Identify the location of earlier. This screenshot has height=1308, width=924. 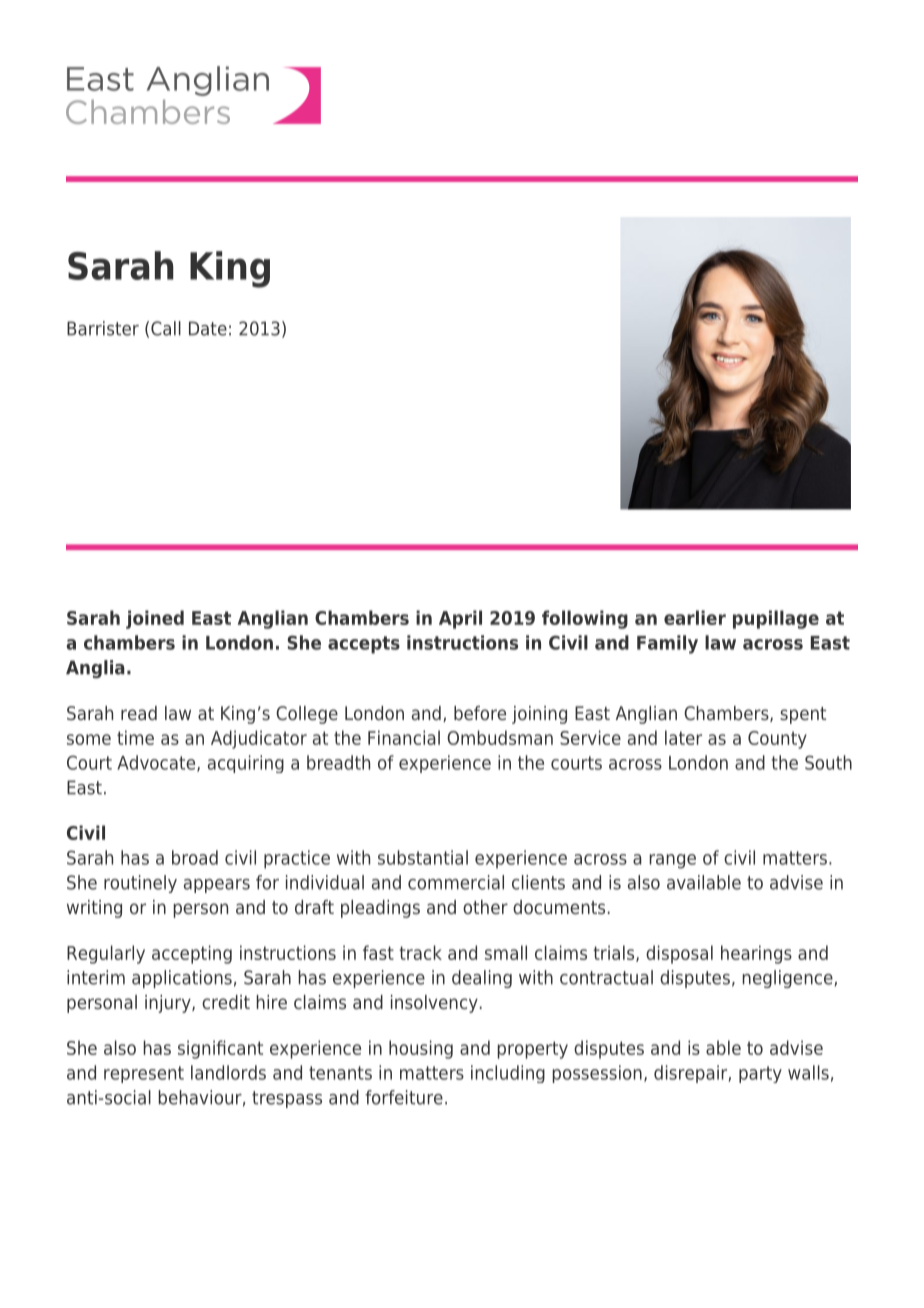
(695, 617).
